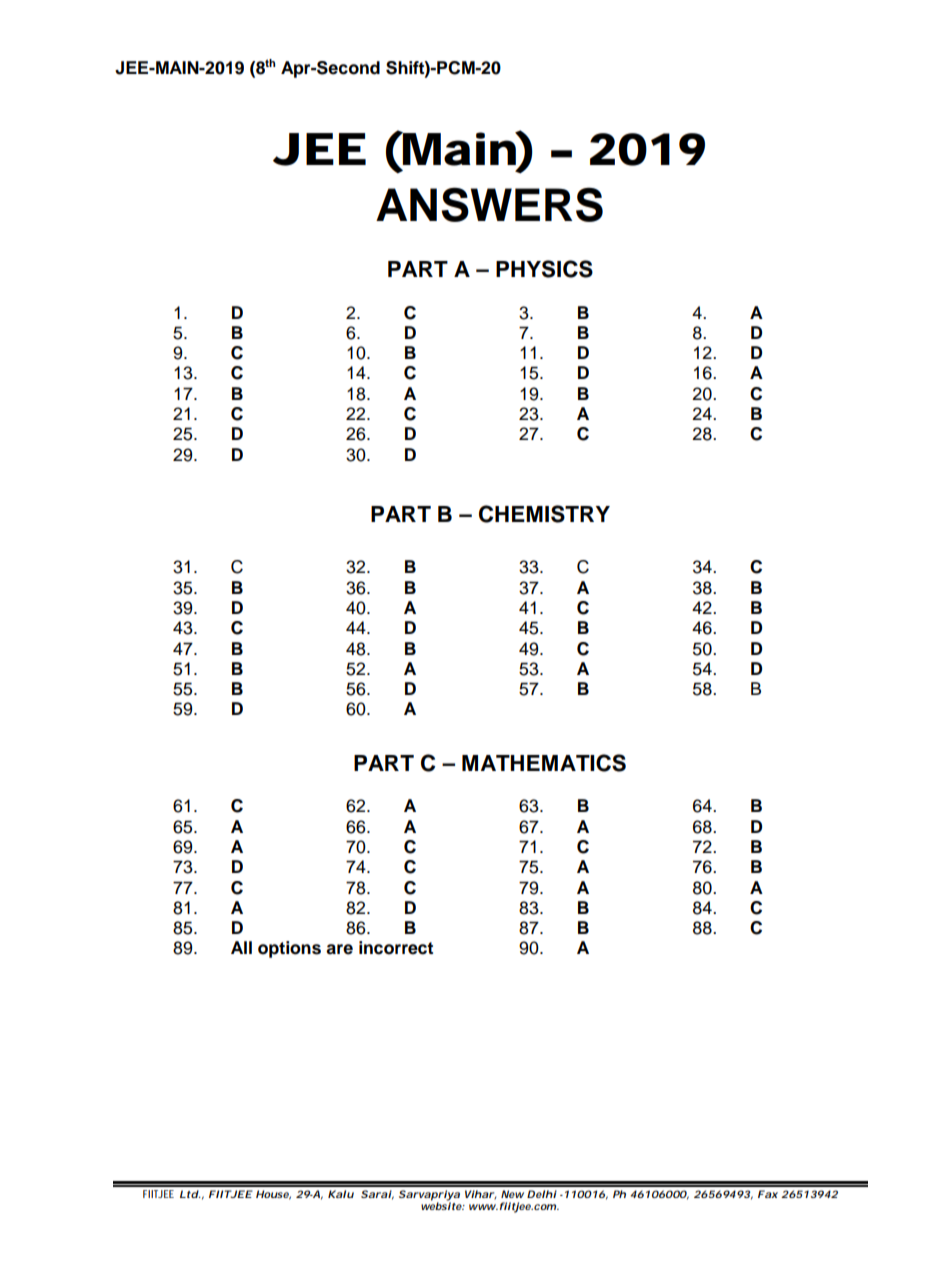 This screenshot has width=952, height=1270. I want to click on PHYSICS, so click(544, 269).
